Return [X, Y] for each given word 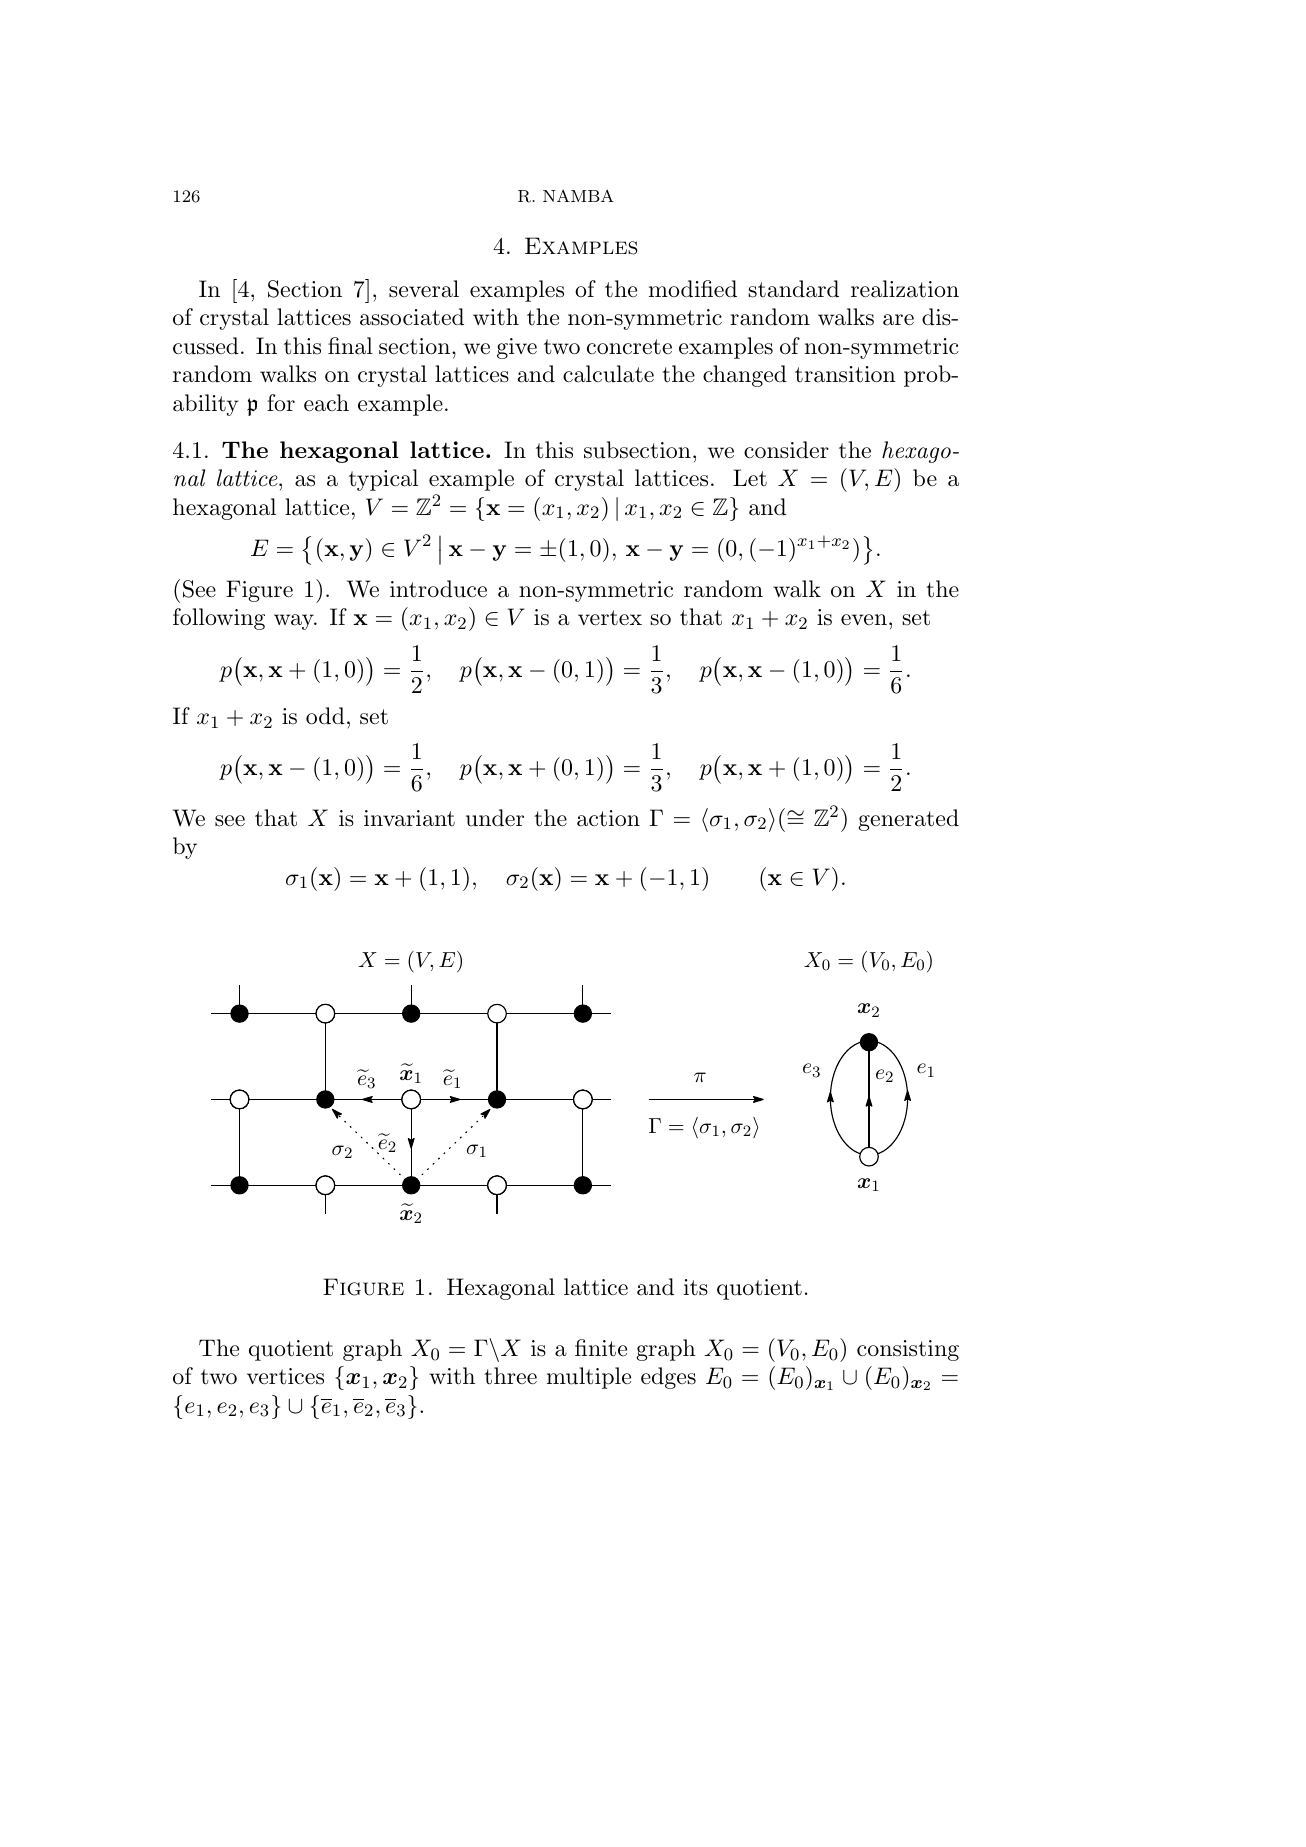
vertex [610, 618]
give [517, 348]
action [608, 818]
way [295, 622]
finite [601, 1348]
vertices [285, 1376]
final [350, 346]
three [510, 1376]
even [864, 620]
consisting [908, 1350]
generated [908, 820]
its [696, 1287]
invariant [409, 818]
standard [793, 289]
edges [668, 1378]
